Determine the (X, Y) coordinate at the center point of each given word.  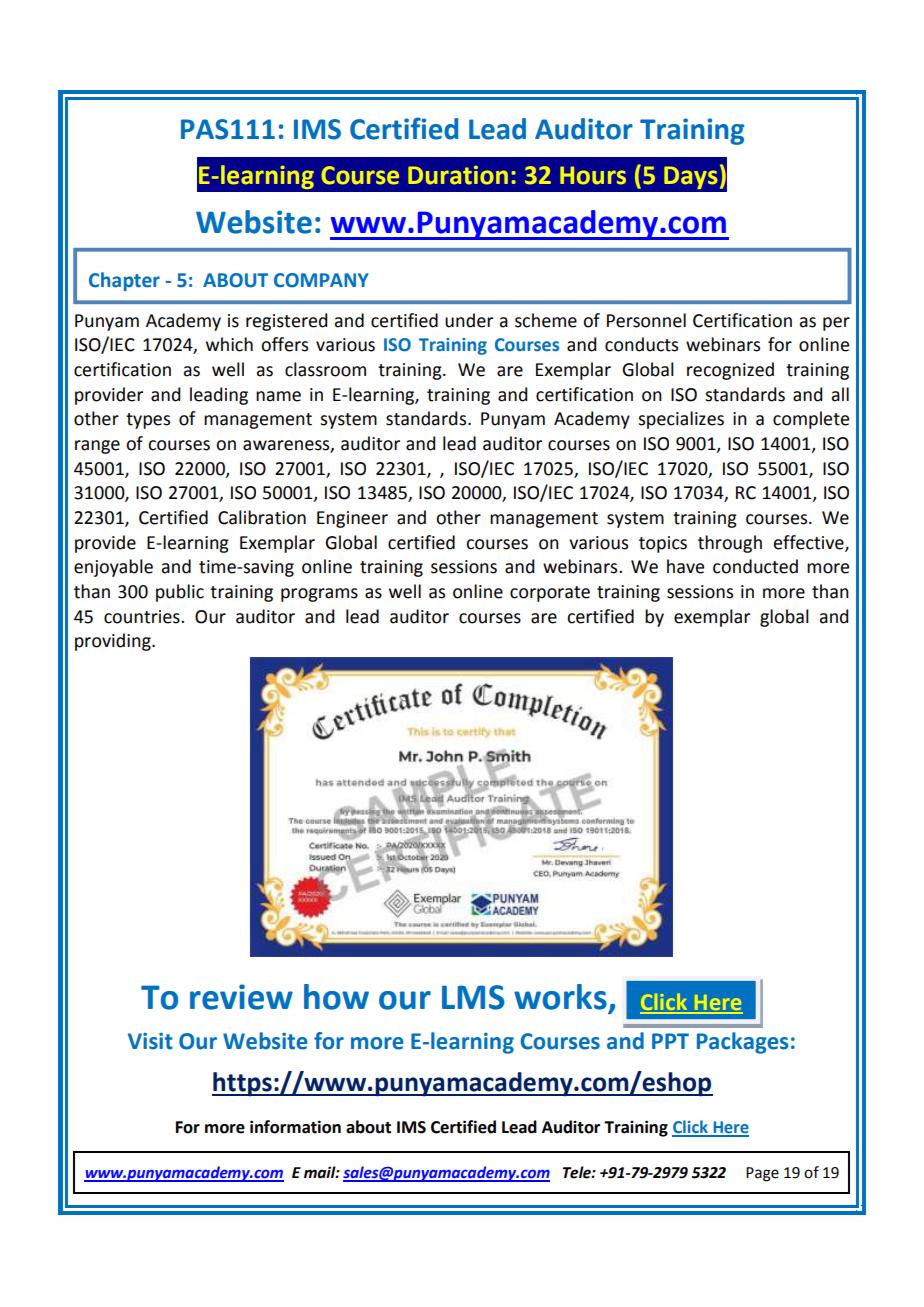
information (295, 1127)
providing (114, 642)
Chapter (124, 281)
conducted (755, 566)
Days (691, 177)
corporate (550, 594)
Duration (458, 175)
